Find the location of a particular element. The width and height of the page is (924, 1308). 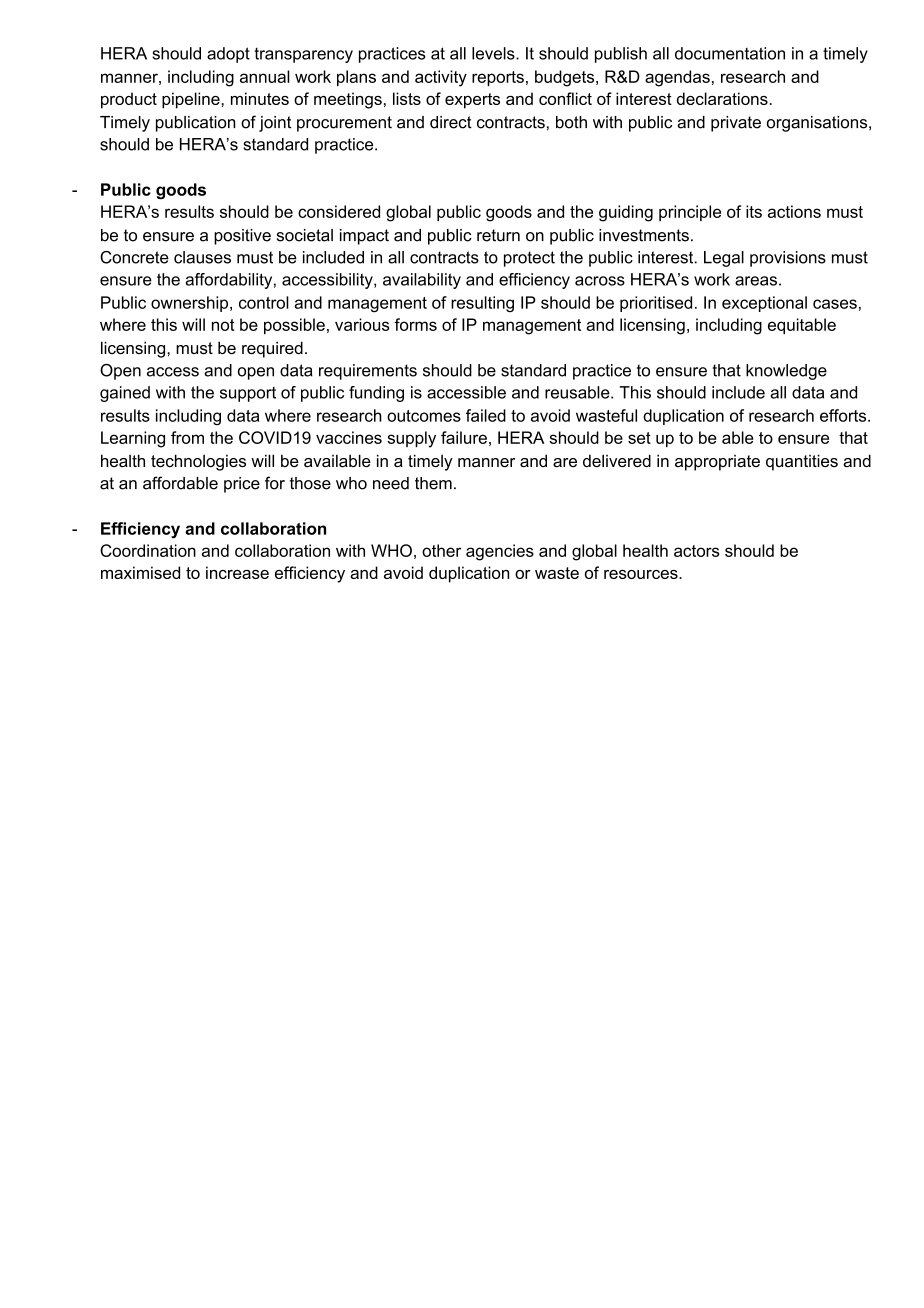

documentation is located at coordinates (730, 53).
